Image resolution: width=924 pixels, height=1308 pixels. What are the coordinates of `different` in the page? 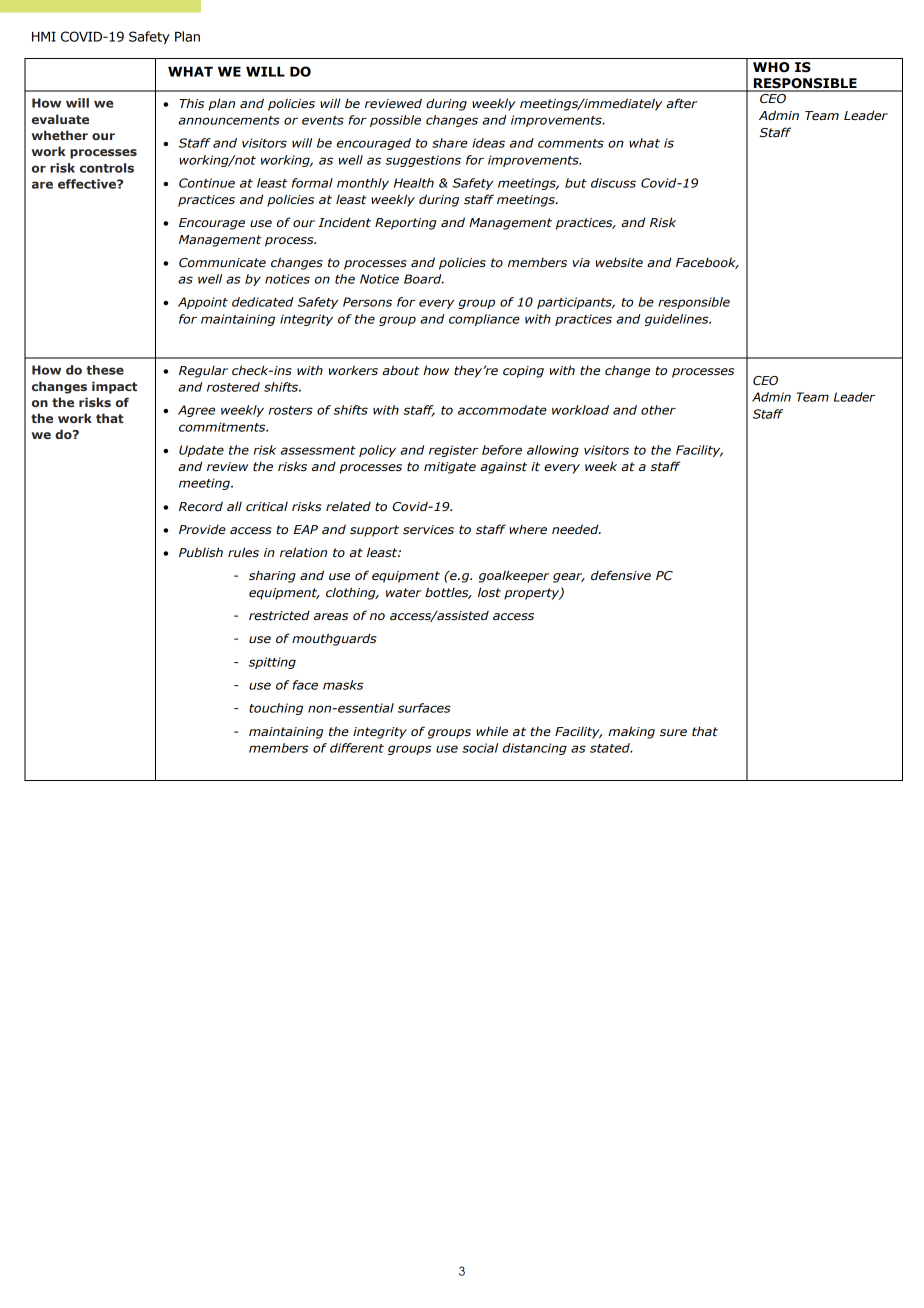 It's located at (357, 748).
